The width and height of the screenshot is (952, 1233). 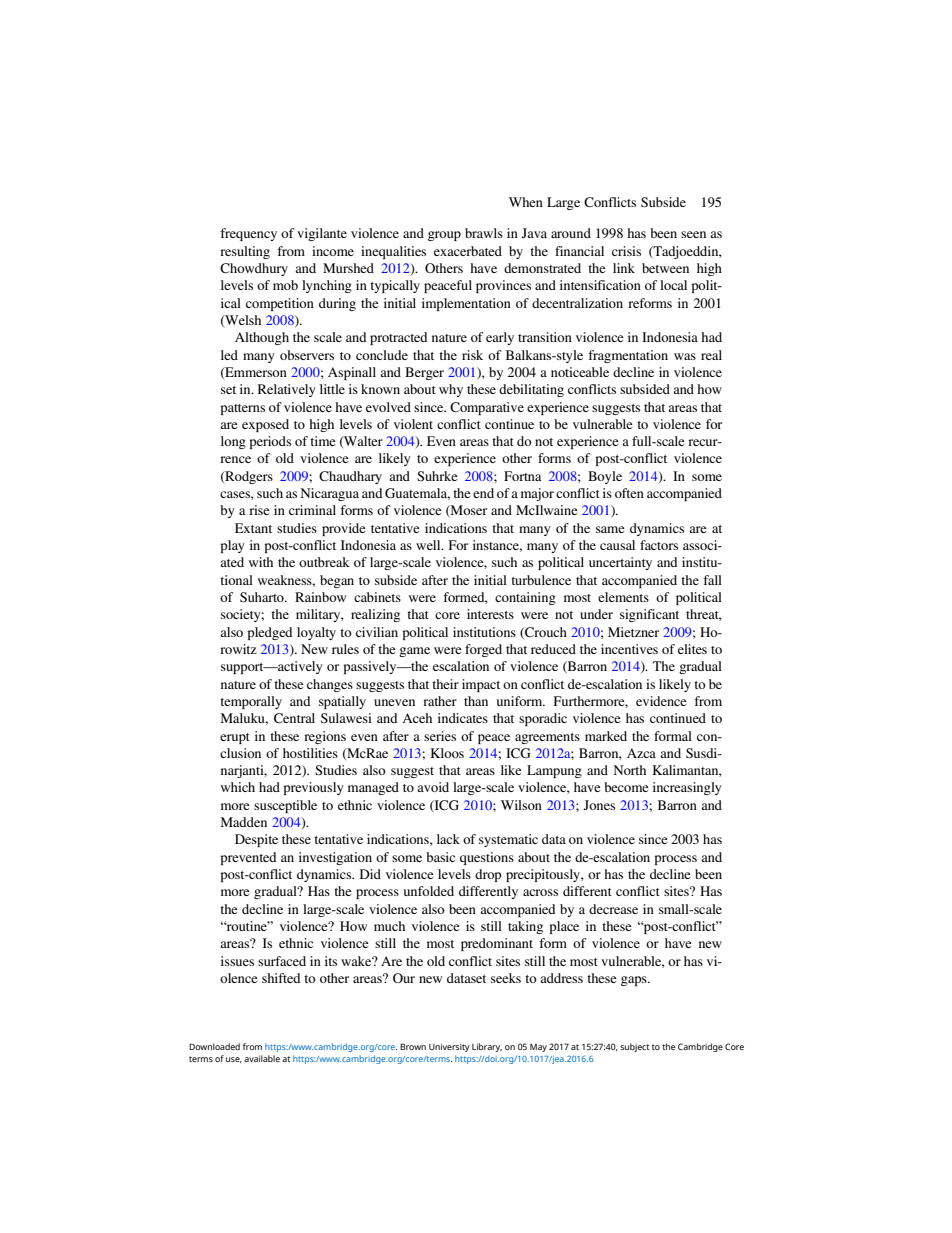 I want to click on brawls, so click(x=484, y=233).
